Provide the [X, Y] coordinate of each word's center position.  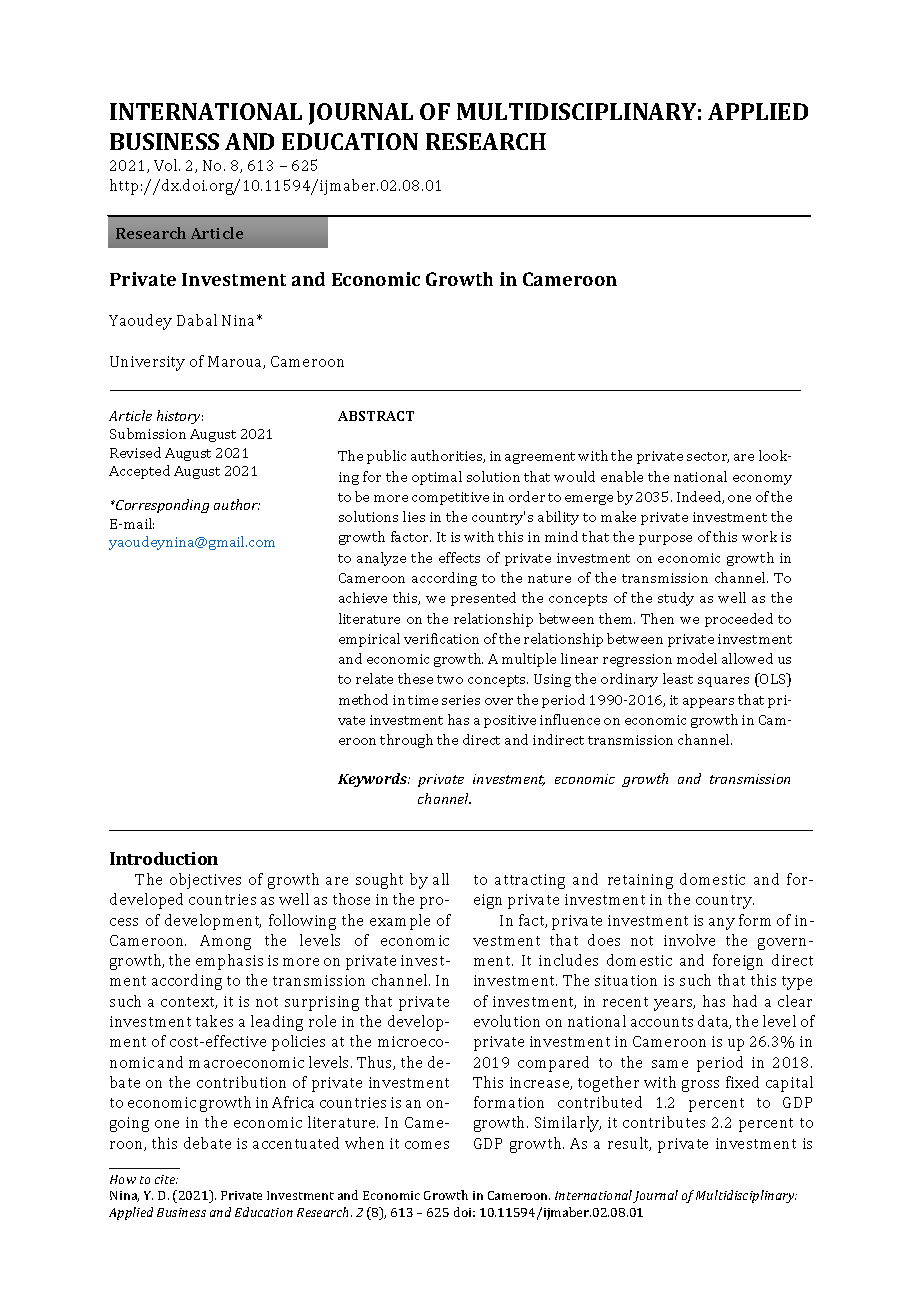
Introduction [164, 858]
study [676, 599]
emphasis [229, 962]
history [180, 417]
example [400, 922]
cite [166, 1179]
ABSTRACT [376, 416]
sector [708, 457]
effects [459, 557]
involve [689, 940]
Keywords [374, 780]
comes [427, 1145]
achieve [363, 597]
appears [708, 703]
